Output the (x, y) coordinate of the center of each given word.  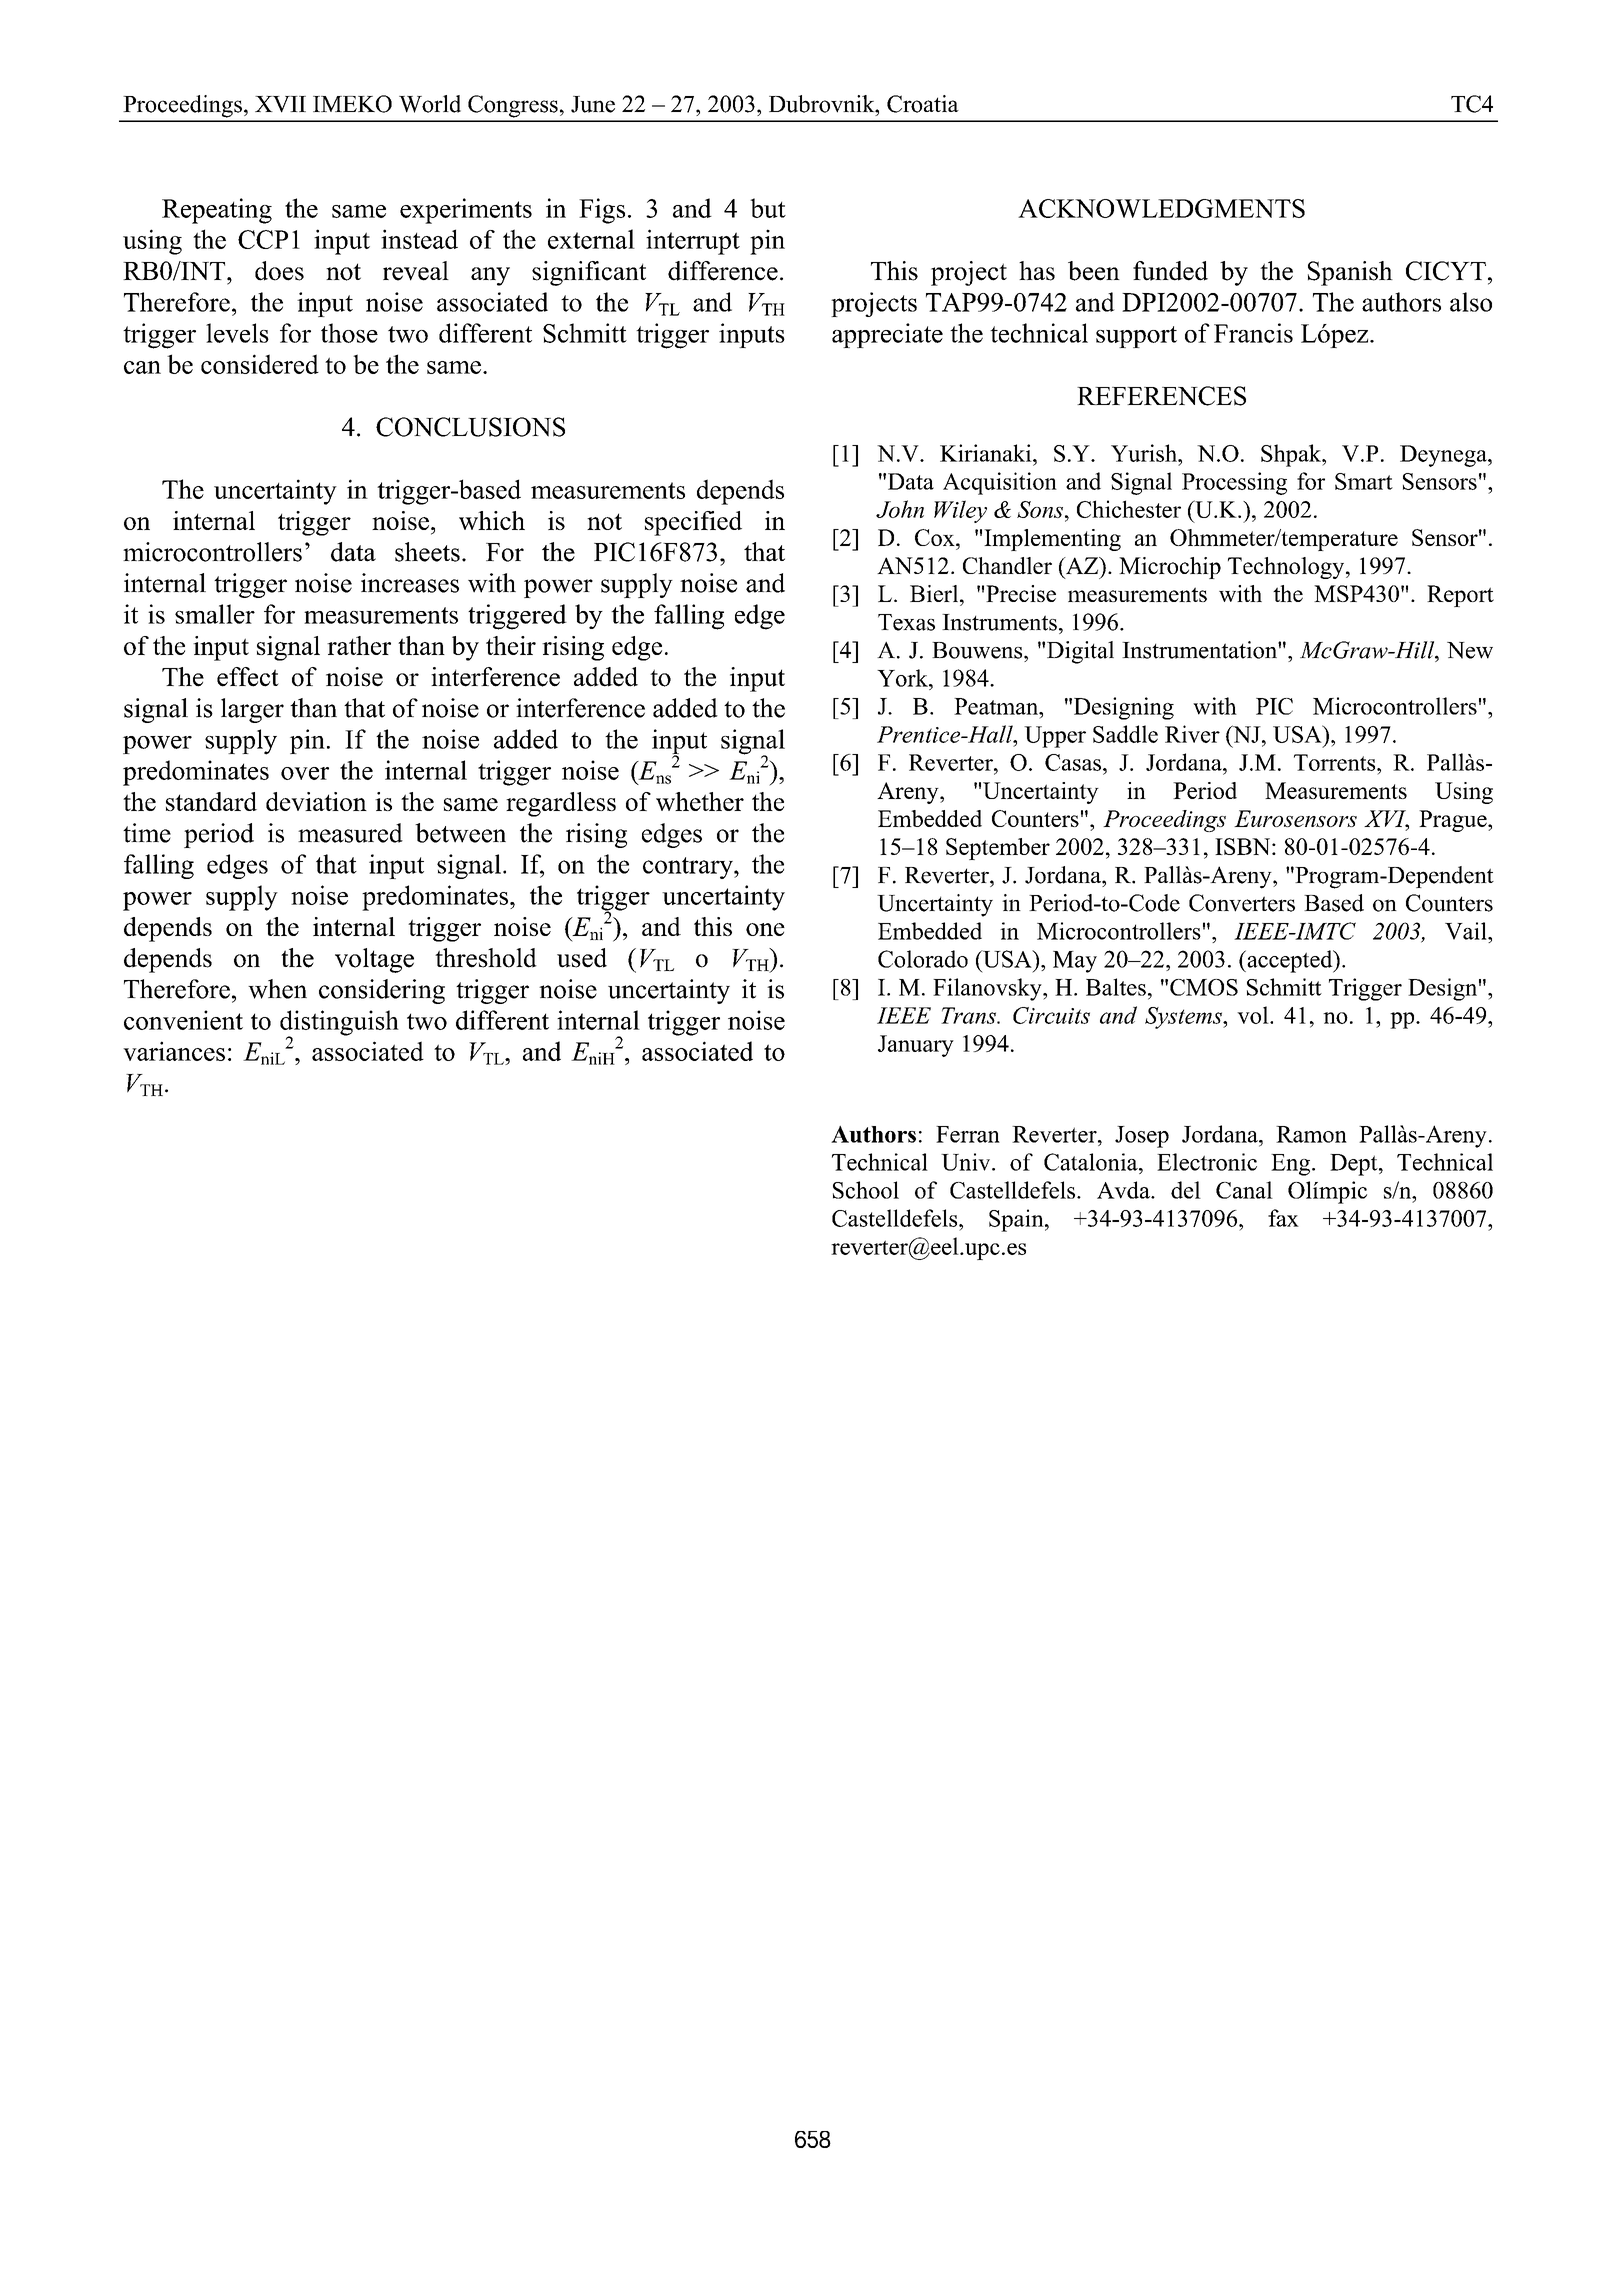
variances (174, 1051)
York (903, 678)
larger (252, 710)
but (768, 208)
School (866, 1190)
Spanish (1350, 273)
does (279, 271)
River (1192, 734)
